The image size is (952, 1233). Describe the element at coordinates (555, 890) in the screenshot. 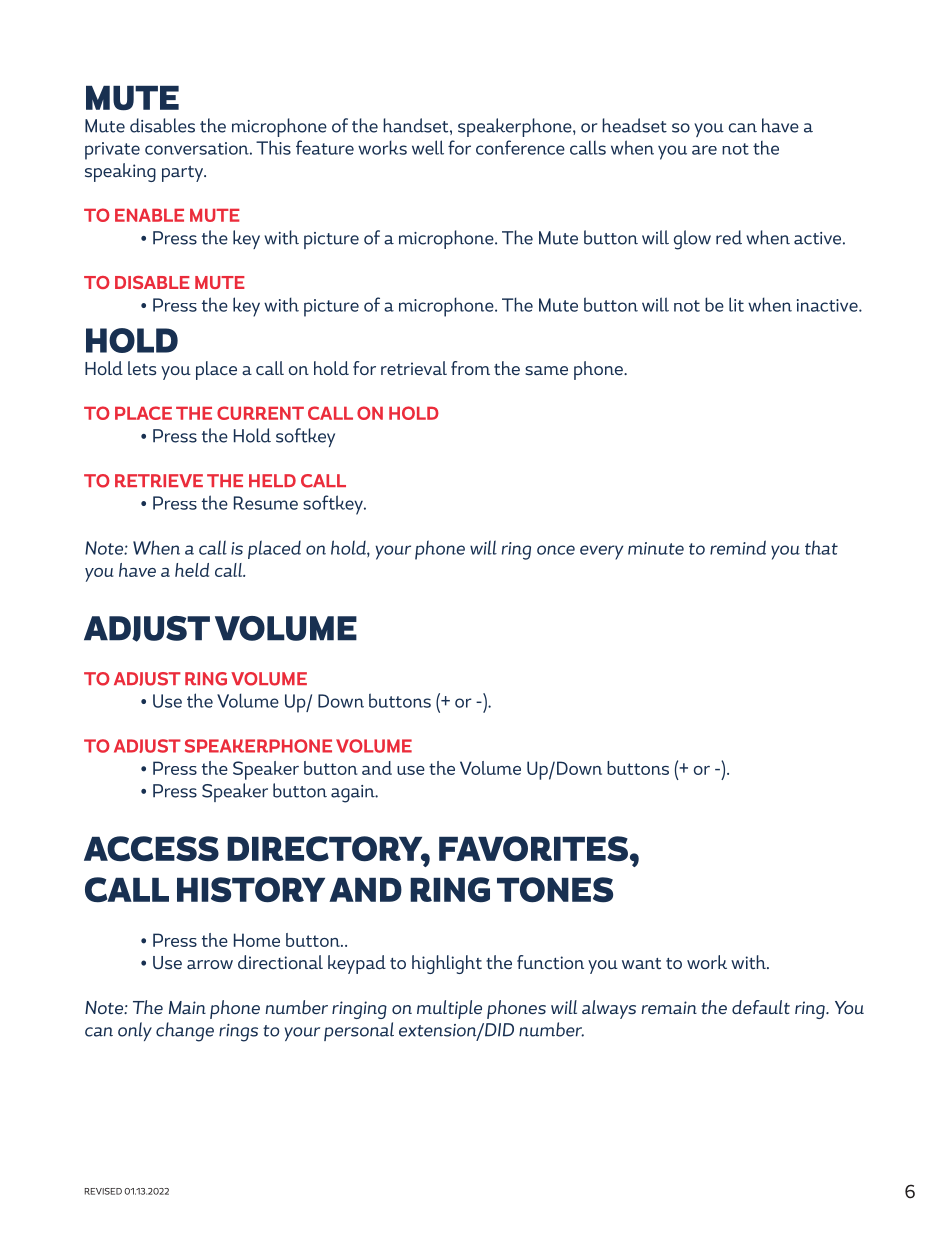

I see `TONES` at that location.
